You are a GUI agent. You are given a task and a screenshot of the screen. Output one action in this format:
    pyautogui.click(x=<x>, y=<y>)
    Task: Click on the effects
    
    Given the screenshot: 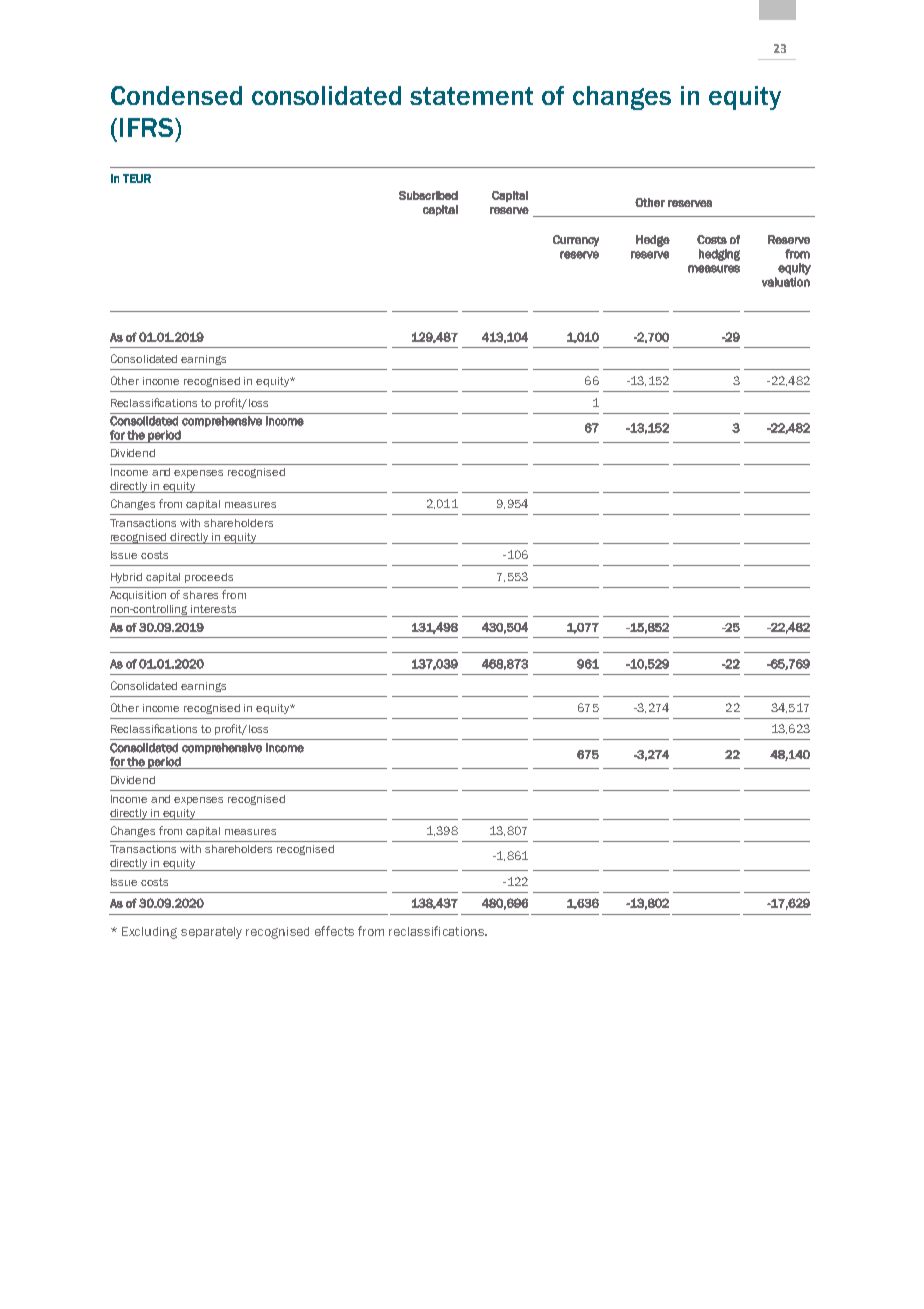 What is the action you would take?
    pyautogui.click(x=334, y=931)
